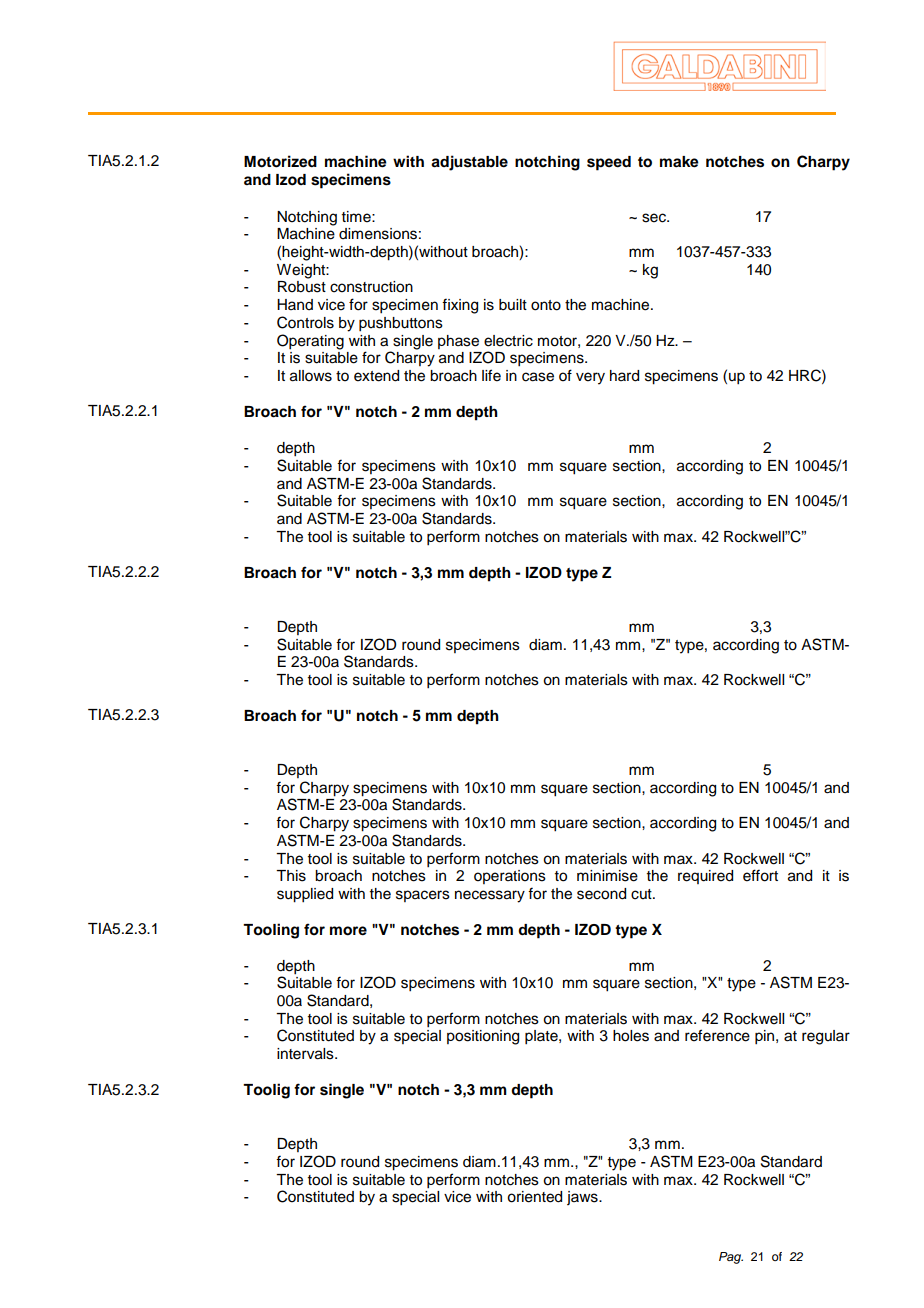 This page has width=924, height=1308. Describe the element at coordinates (760, 875) in the page. I see `effort` at that location.
